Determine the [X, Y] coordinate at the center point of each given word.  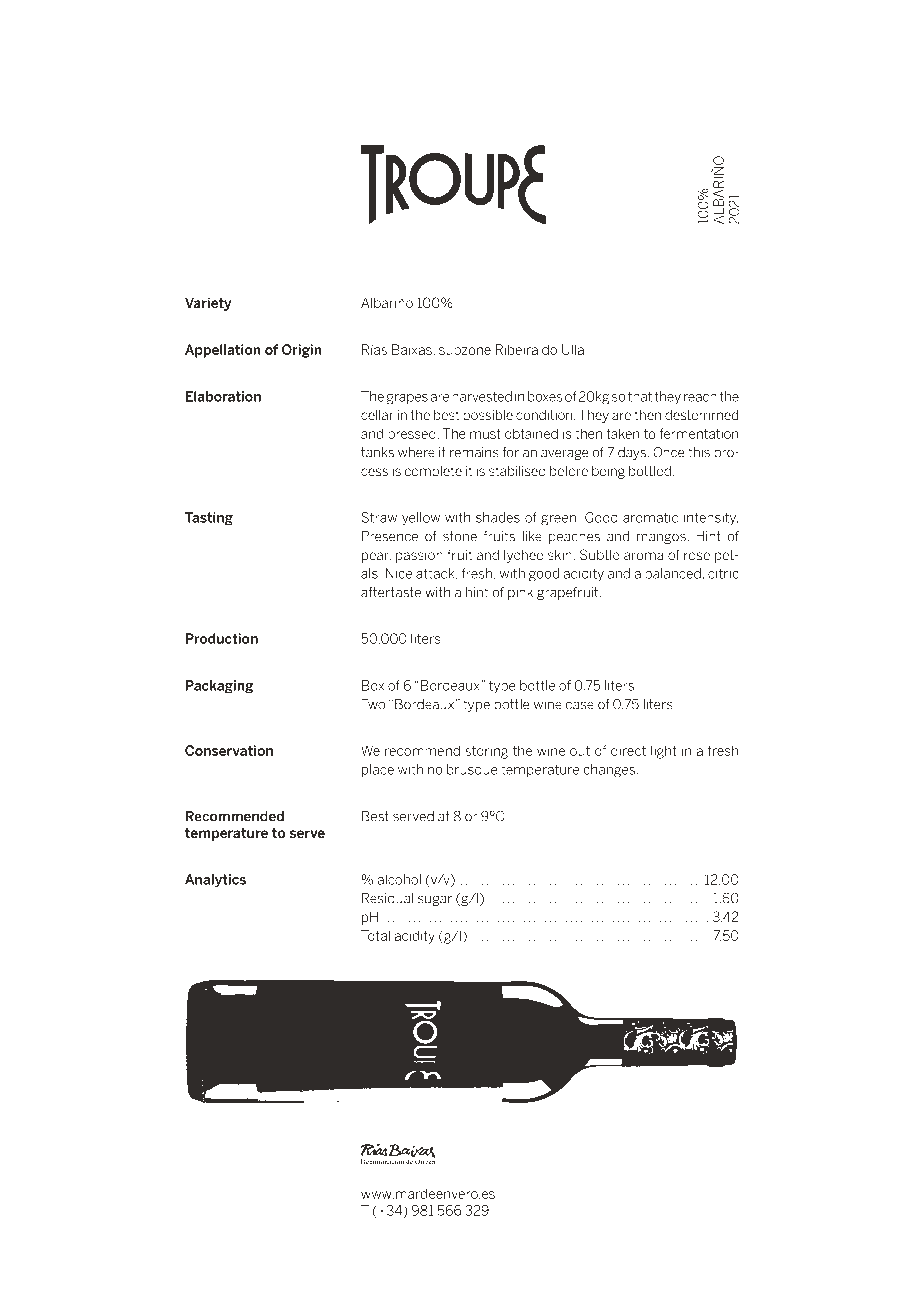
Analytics [215, 881]
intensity [711, 519]
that [640, 396]
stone [460, 536]
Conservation [229, 750]
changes [609, 771]
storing [486, 752]
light [664, 752]
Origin [302, 351]
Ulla [573, 349]
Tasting [209, 519]
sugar [435, 900]
